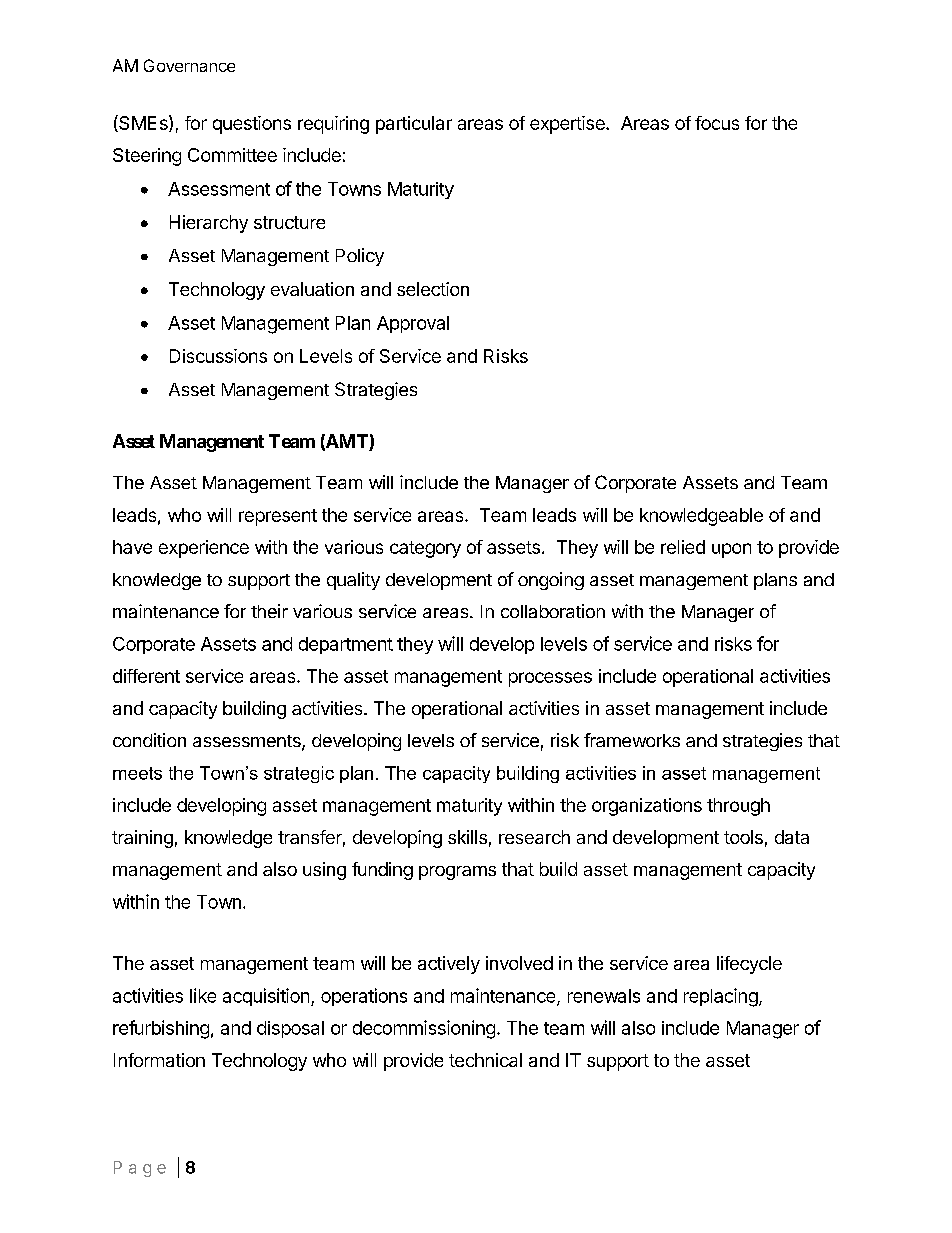  What do you see at coordinates (683, 547) in the image?
I see `relied` at bounding box center [683, 547].
